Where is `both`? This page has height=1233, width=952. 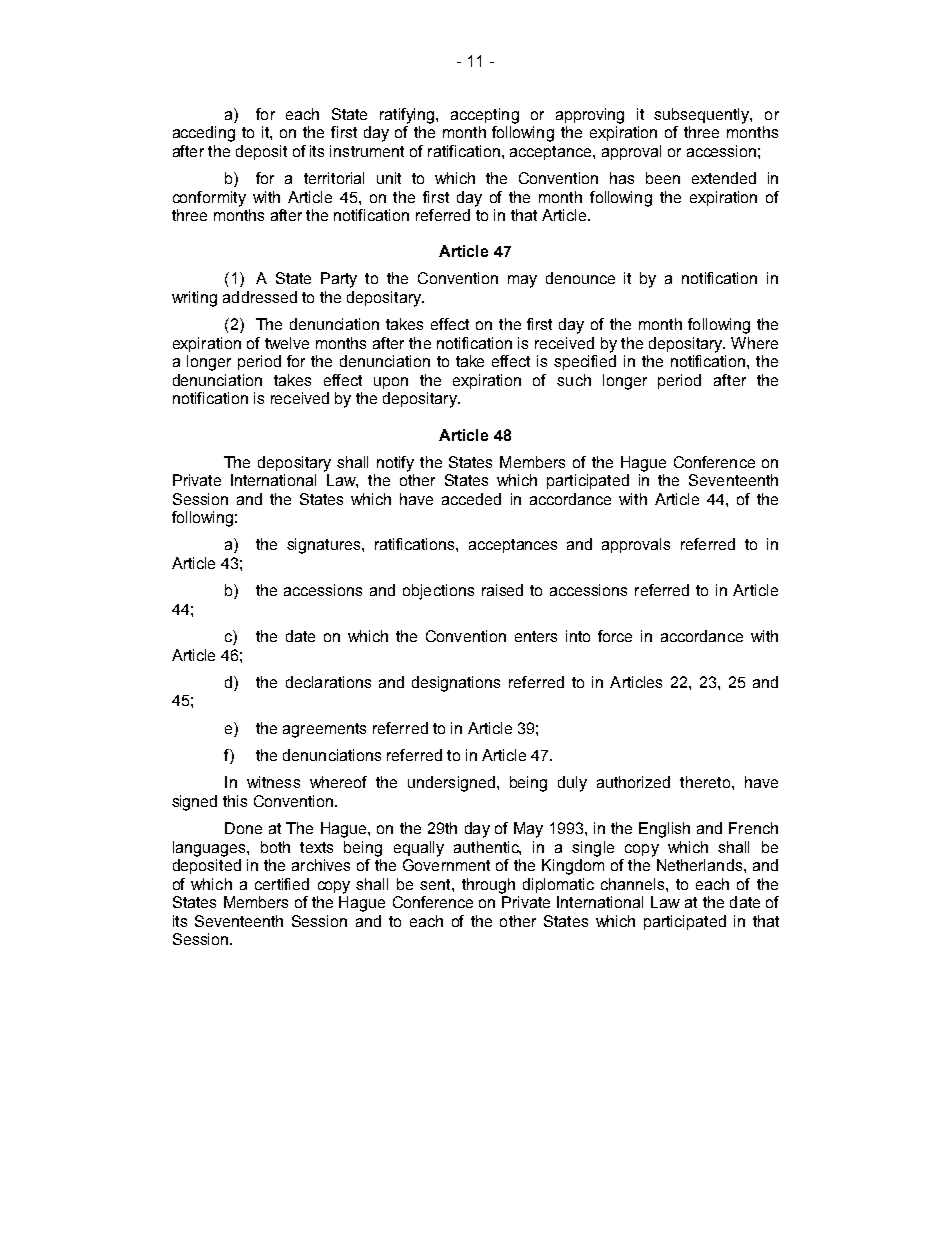
both is located at coordinates (275, 847).
